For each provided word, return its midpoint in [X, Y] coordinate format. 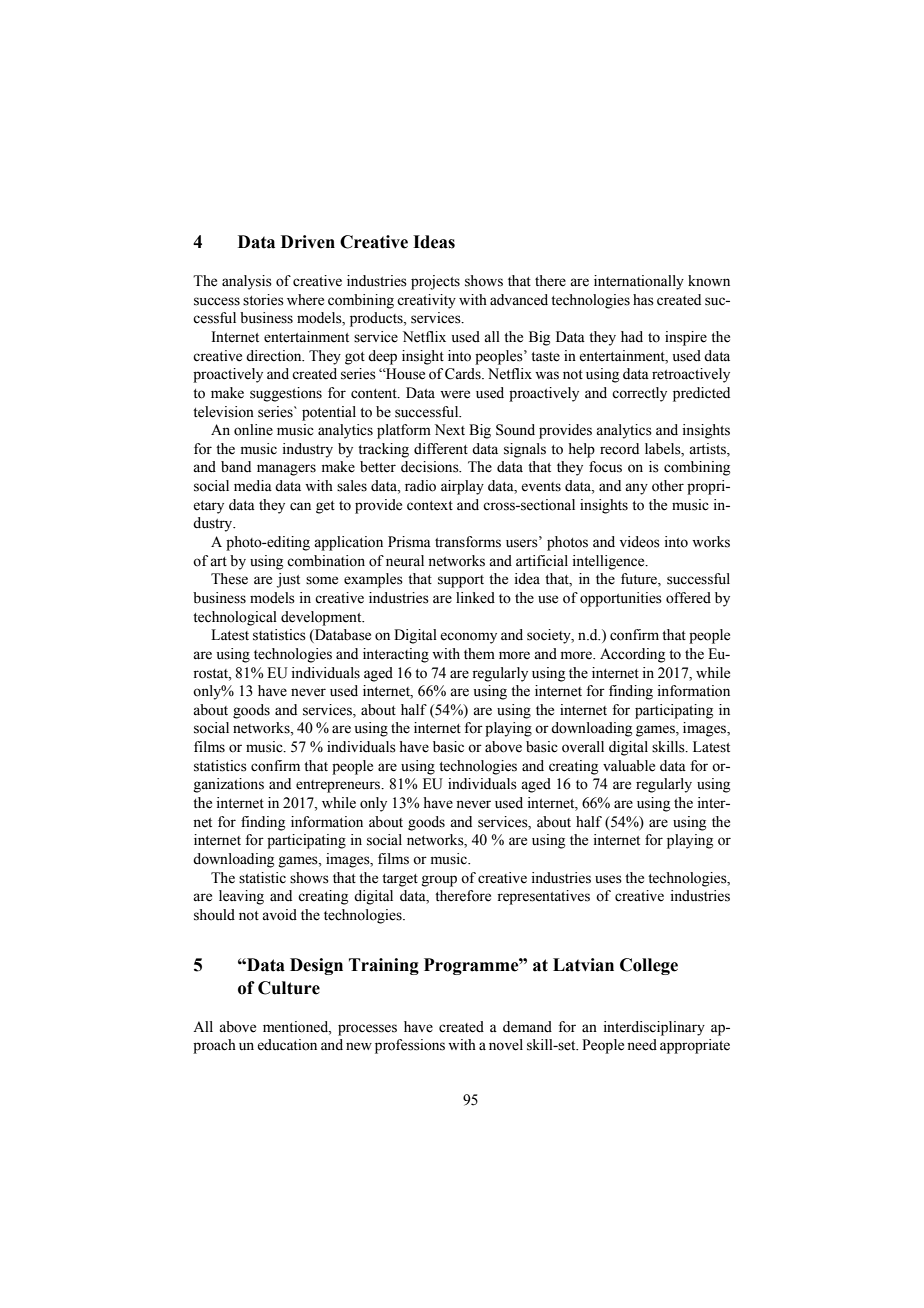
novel [506, 1045]
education [287, 1045]
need [642, 1045]
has [643, 300]
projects [435, 282]
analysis [247, 282]
